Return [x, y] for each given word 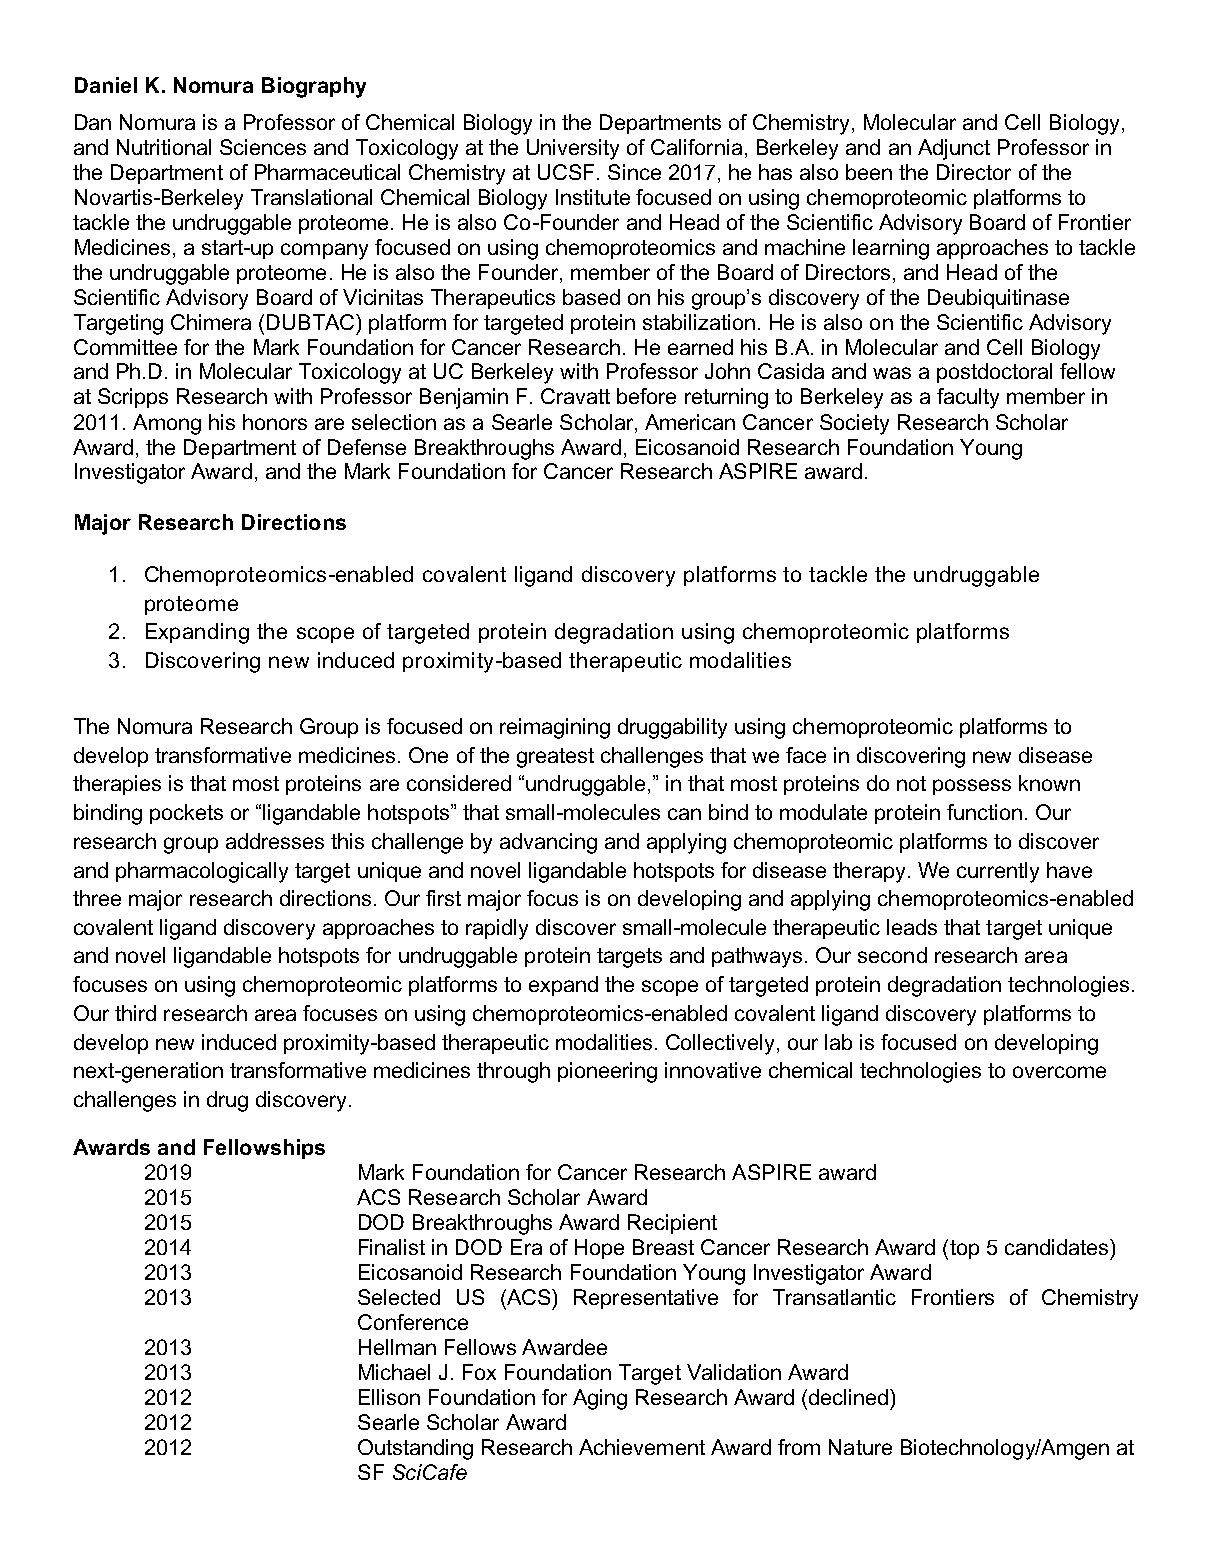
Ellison [389, 1397]
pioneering [607, 1072]
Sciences [263, 147]
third [135, 1013]
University [573, 149]
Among [167, 424]
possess [972, 787]
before [646, 396]
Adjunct [954, 149]
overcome [1059, 1072]
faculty [968, 398]
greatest [555, 758]
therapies [117, 785]
